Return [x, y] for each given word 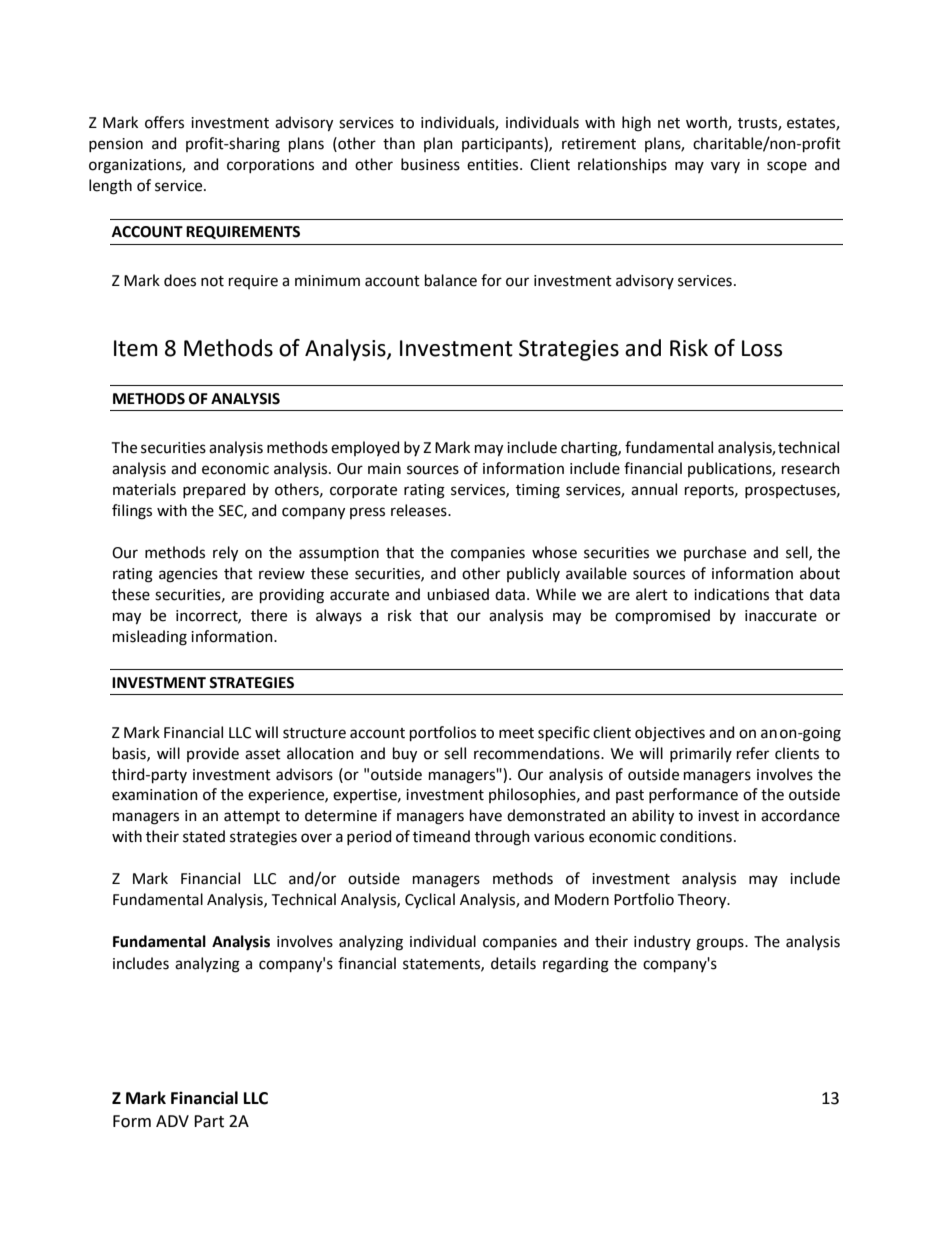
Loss [762, 348]
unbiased [458, 594]
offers [164, 122]
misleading [150, 638]
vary [725, 167]
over [316, 838]
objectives [670, 734]
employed [365, 448]
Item [136, 348]
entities [494, 165]
